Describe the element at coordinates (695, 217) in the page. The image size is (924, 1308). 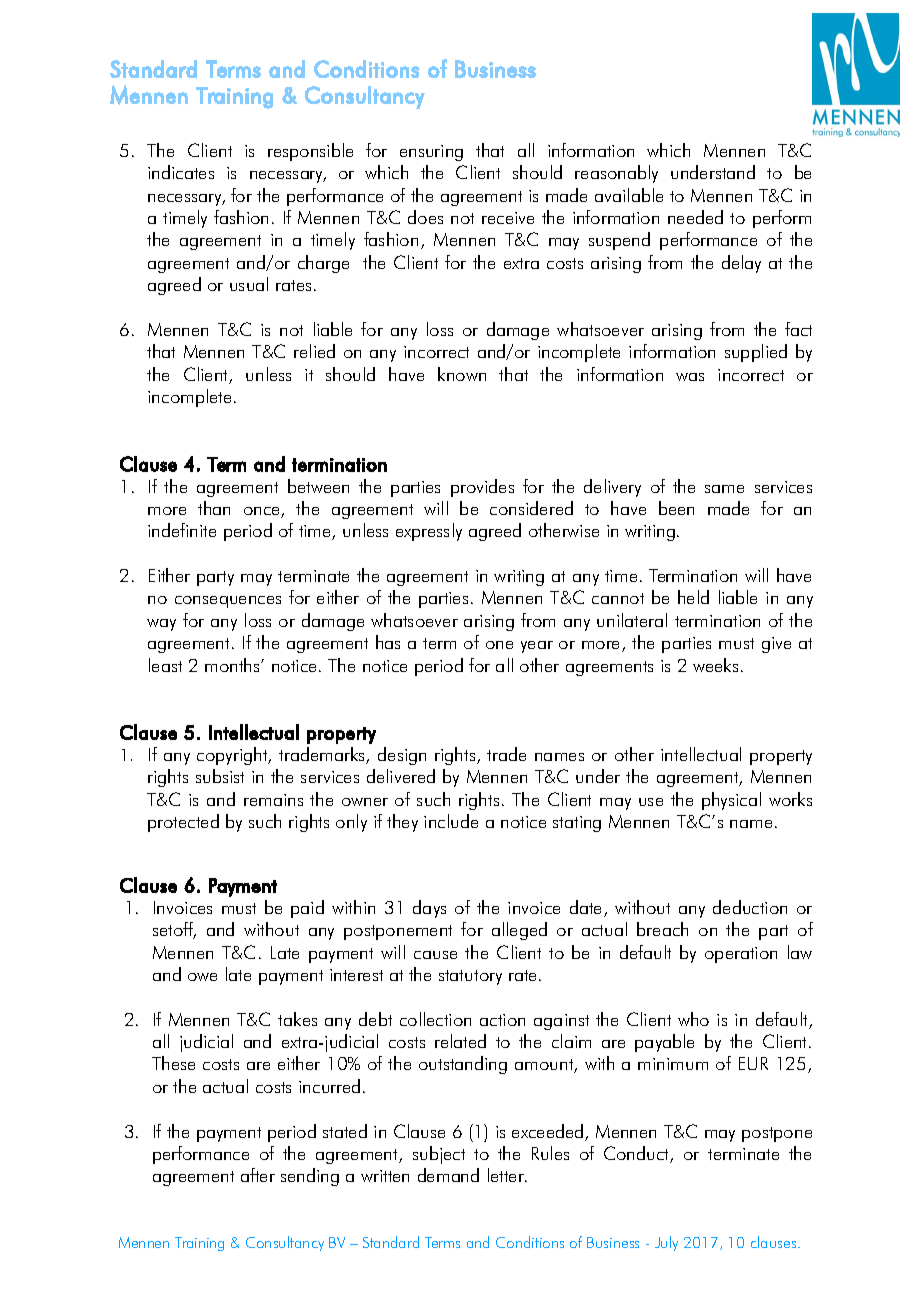
I see `needed` at that location.
